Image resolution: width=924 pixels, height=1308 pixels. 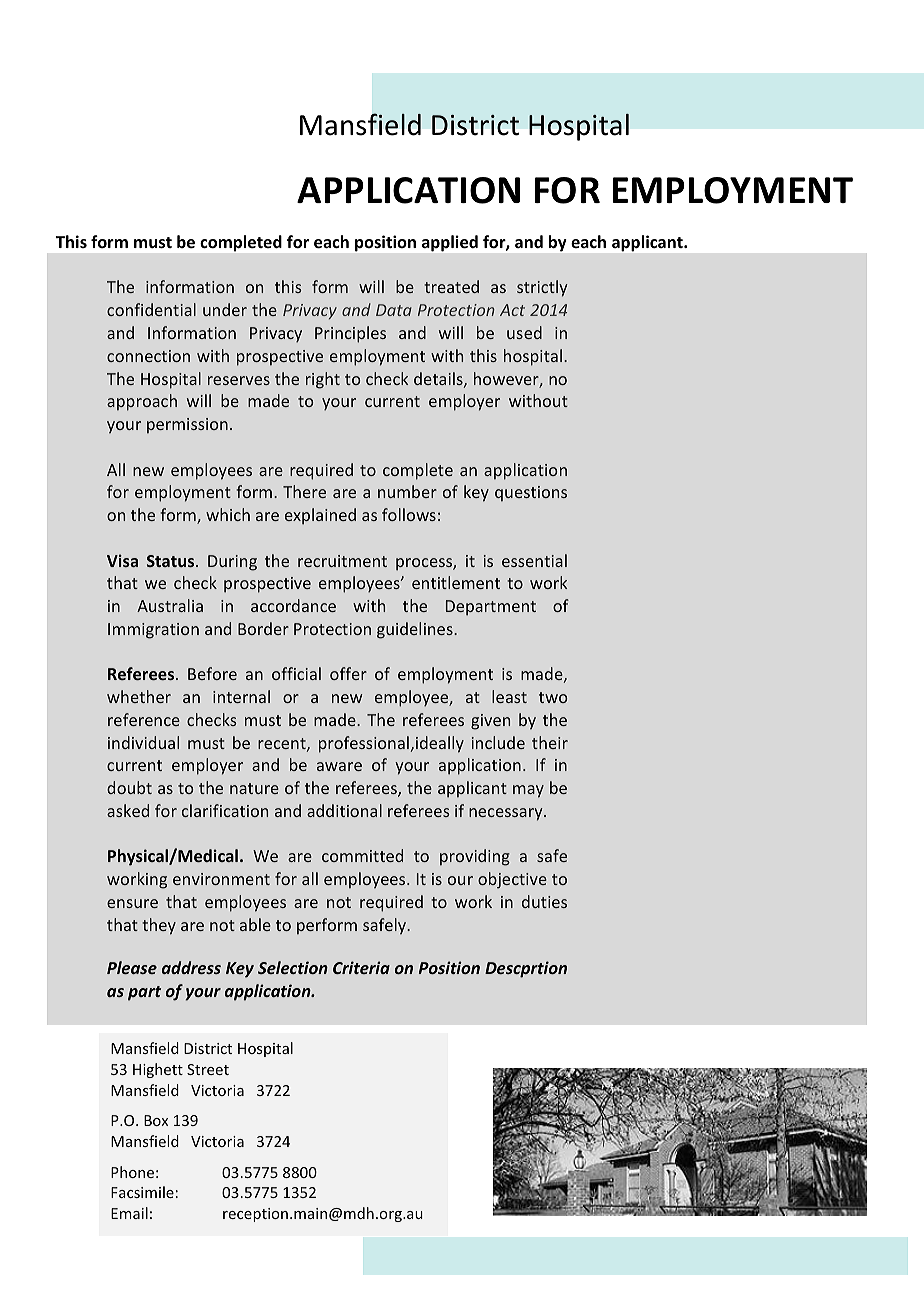 I want to click on objective, so click(x=512, y=880).
